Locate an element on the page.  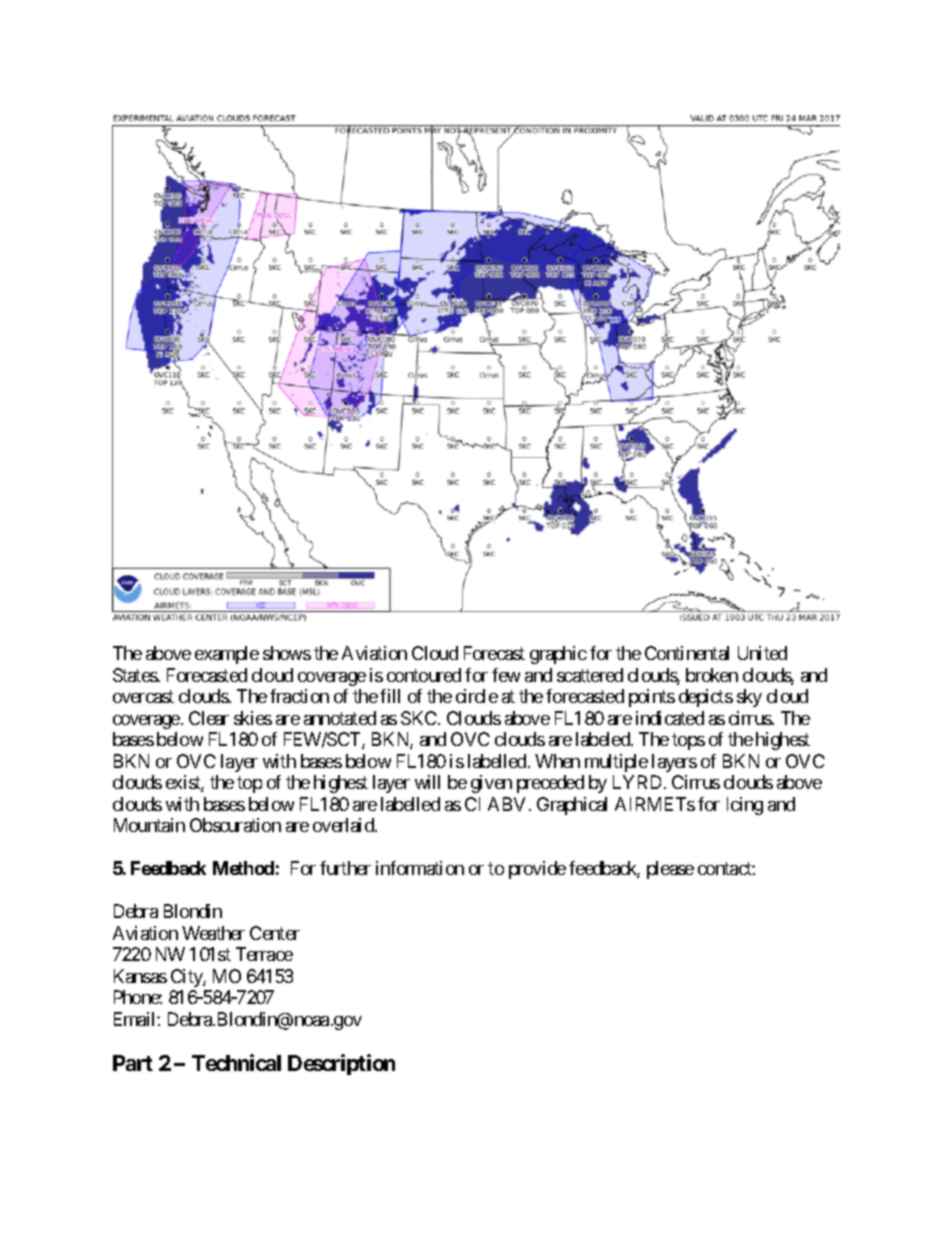
Weather is located at coordinates (213, 933).
